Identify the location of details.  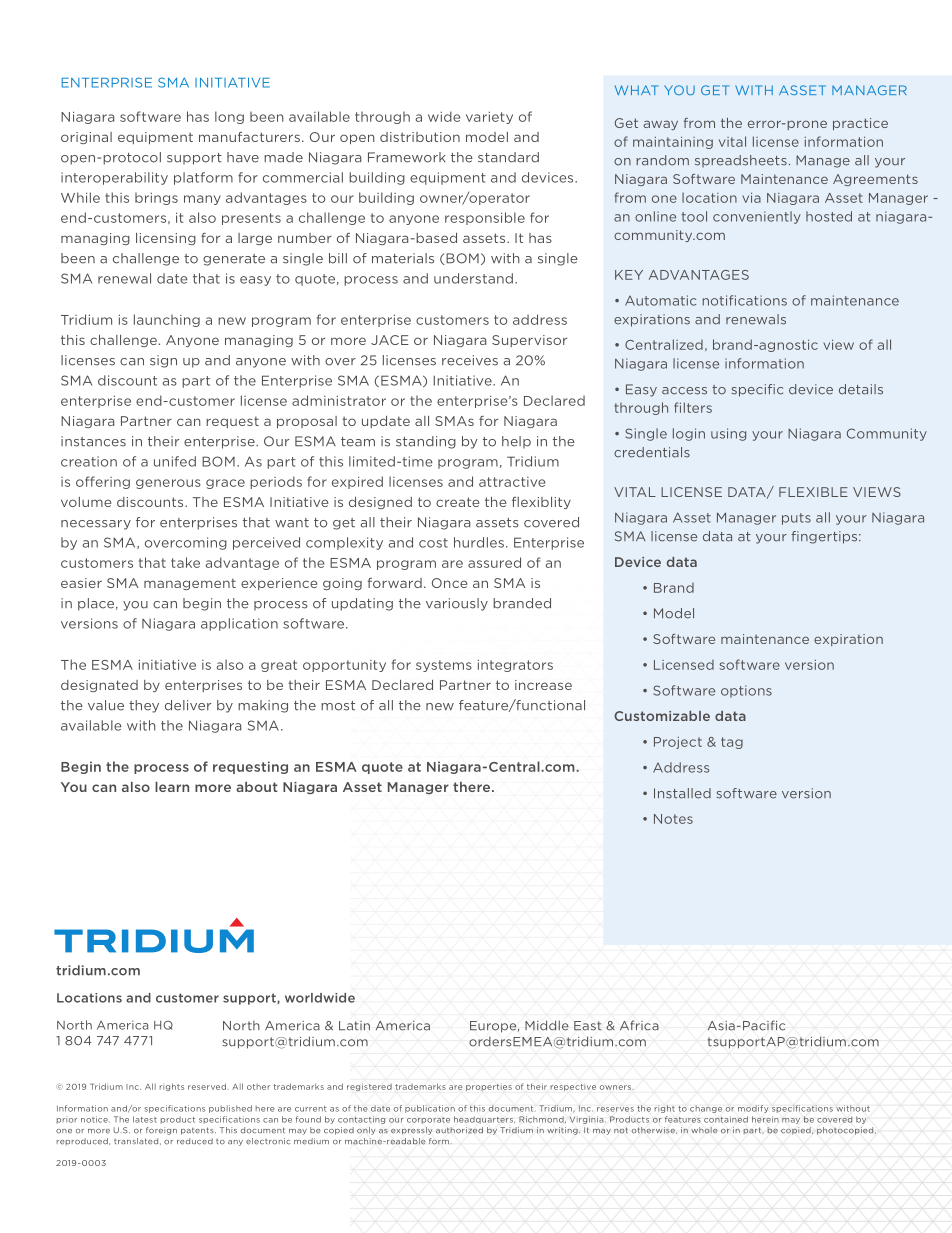
(861, 389).
